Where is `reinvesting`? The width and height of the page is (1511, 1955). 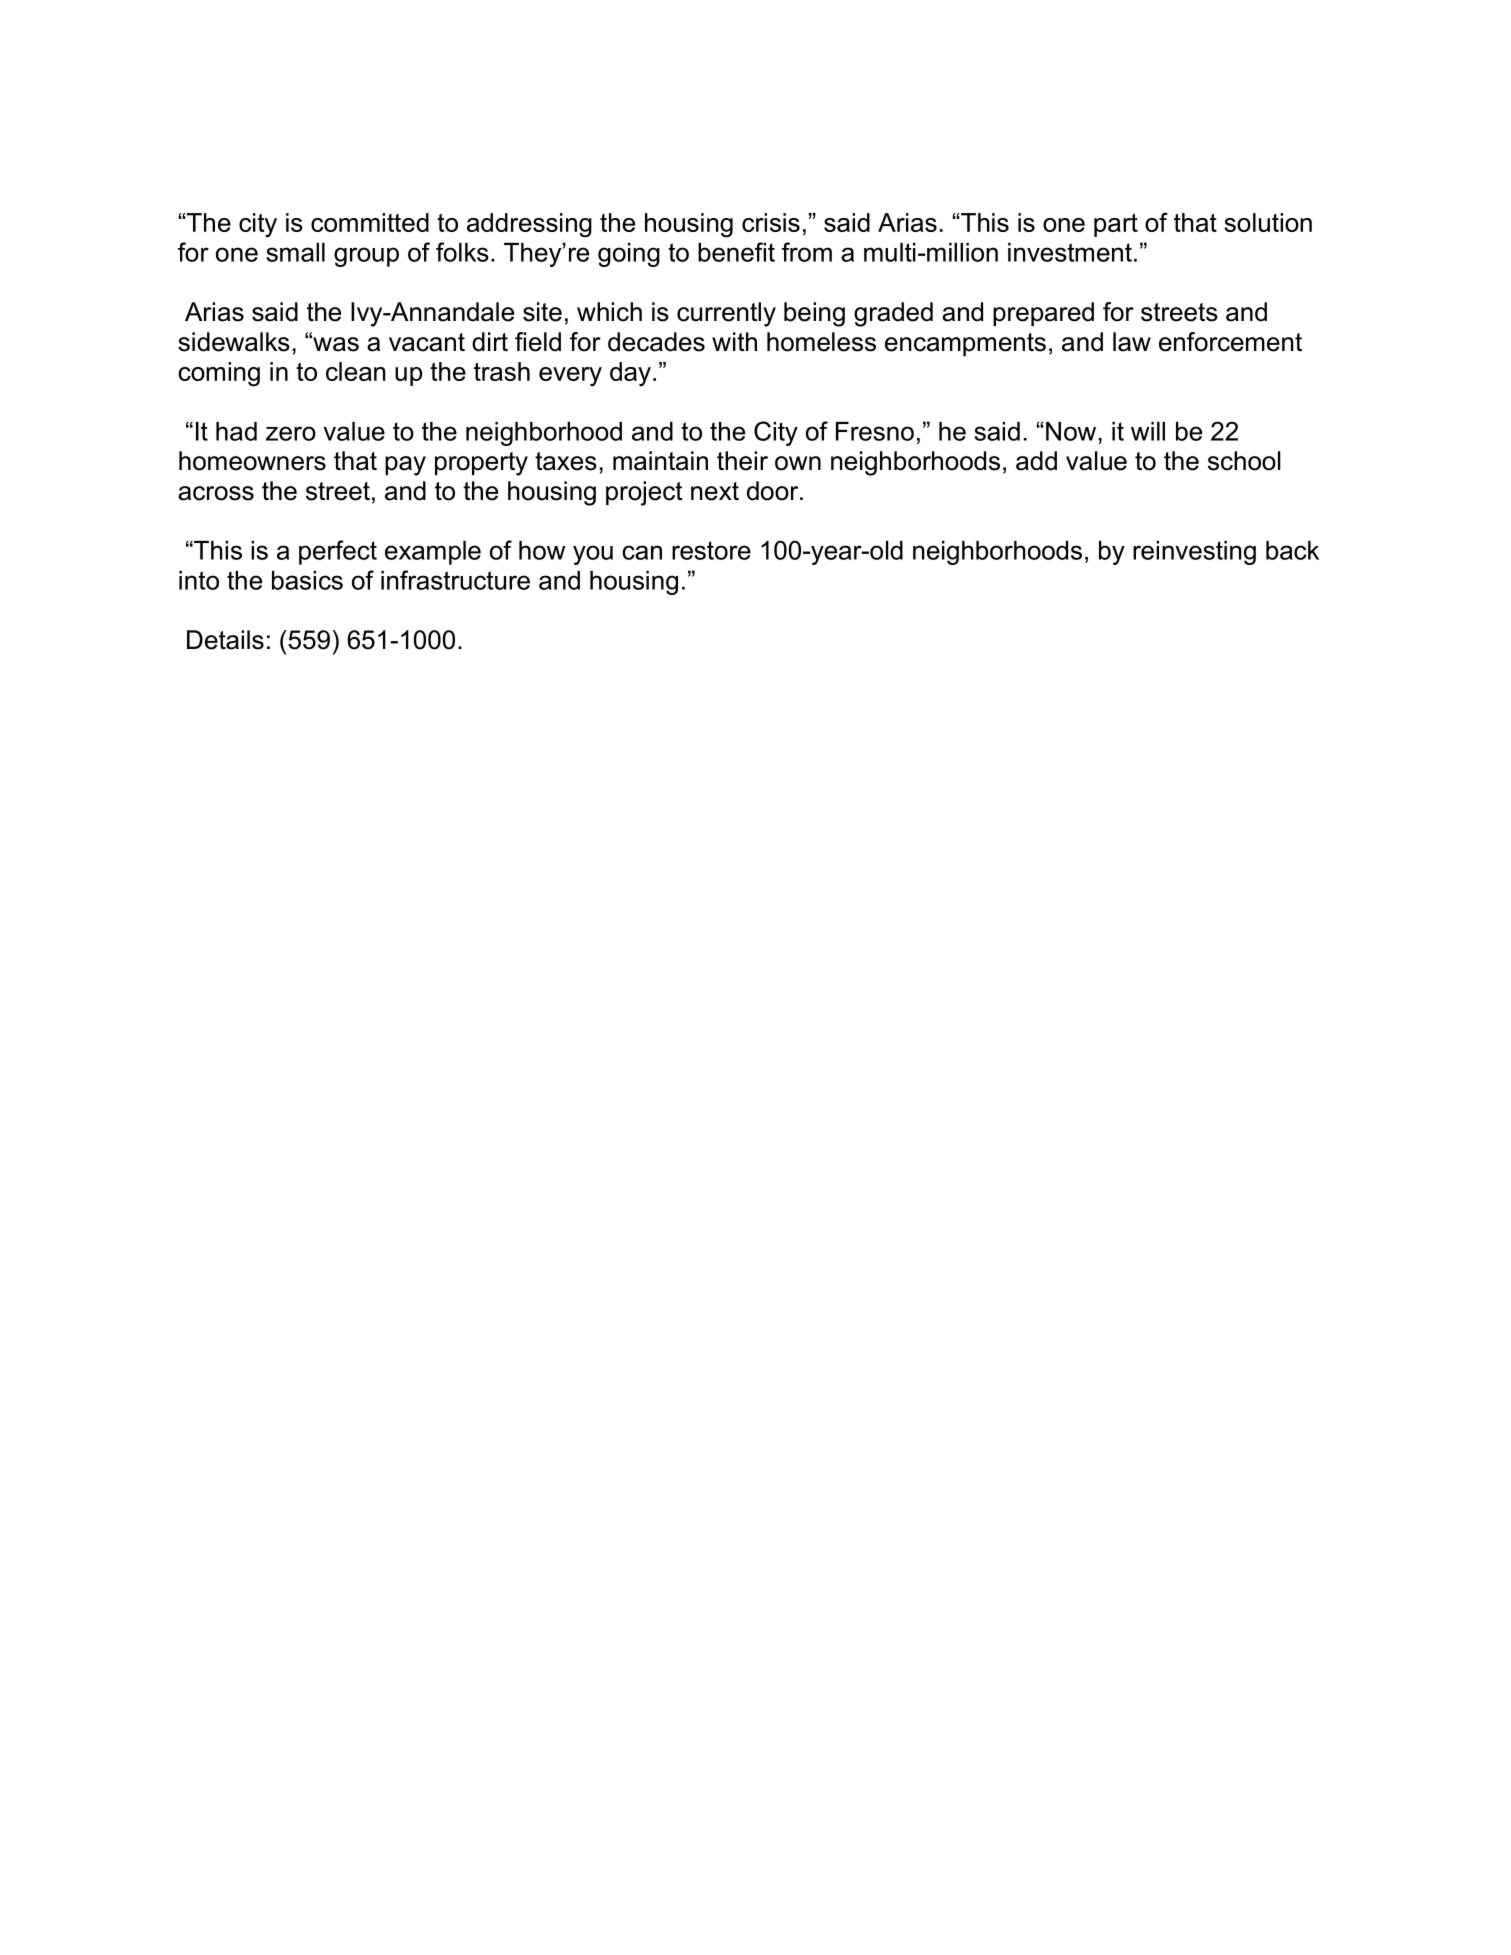
reinvesting is located at coordinates (1194, 553).
